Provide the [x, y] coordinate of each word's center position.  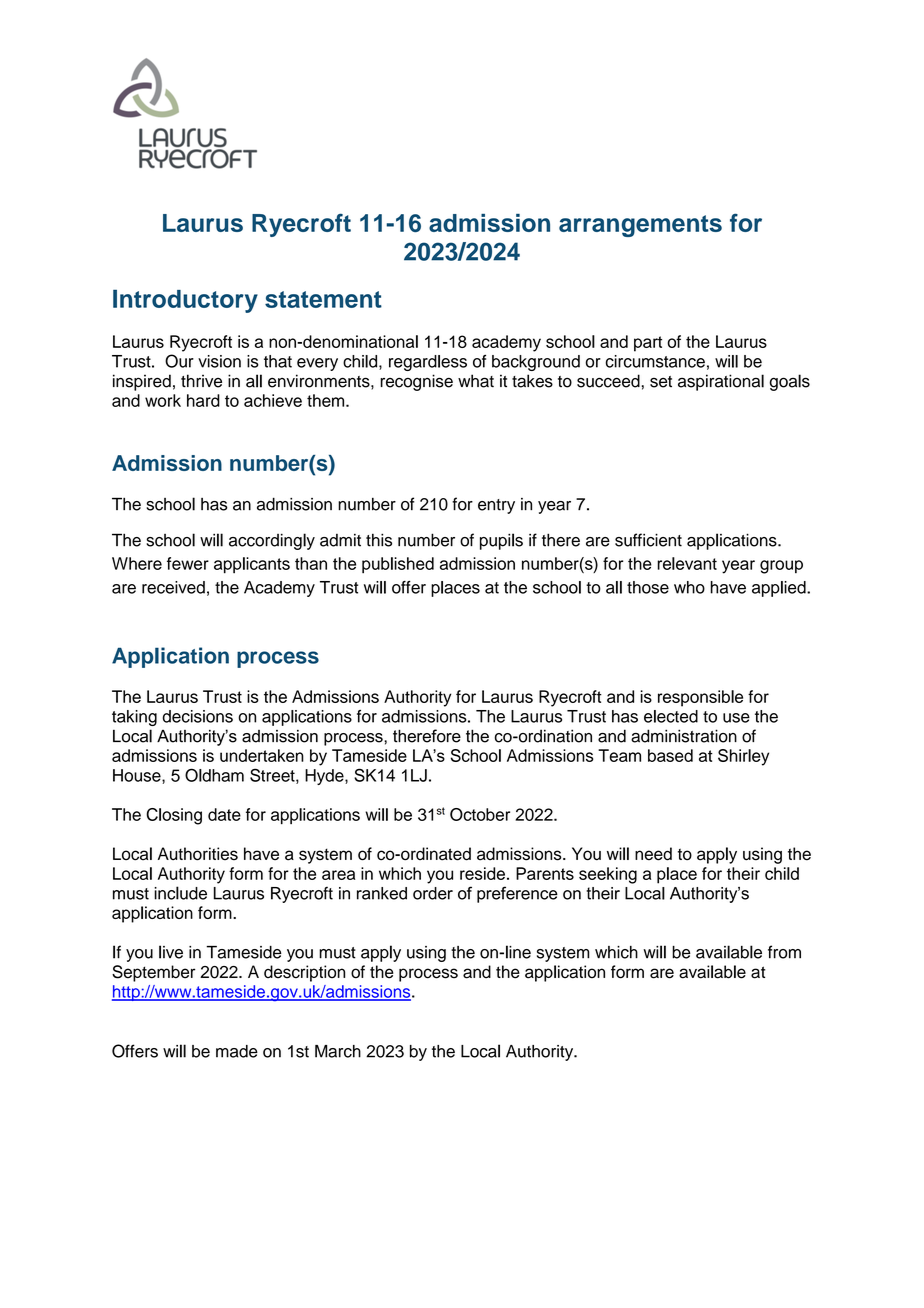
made [237, 1051]
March [338, 1051]
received [173, 587]
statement [323, 299]
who [689, 587]
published [398, 565]
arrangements [640, 226]
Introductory [185, 301]
